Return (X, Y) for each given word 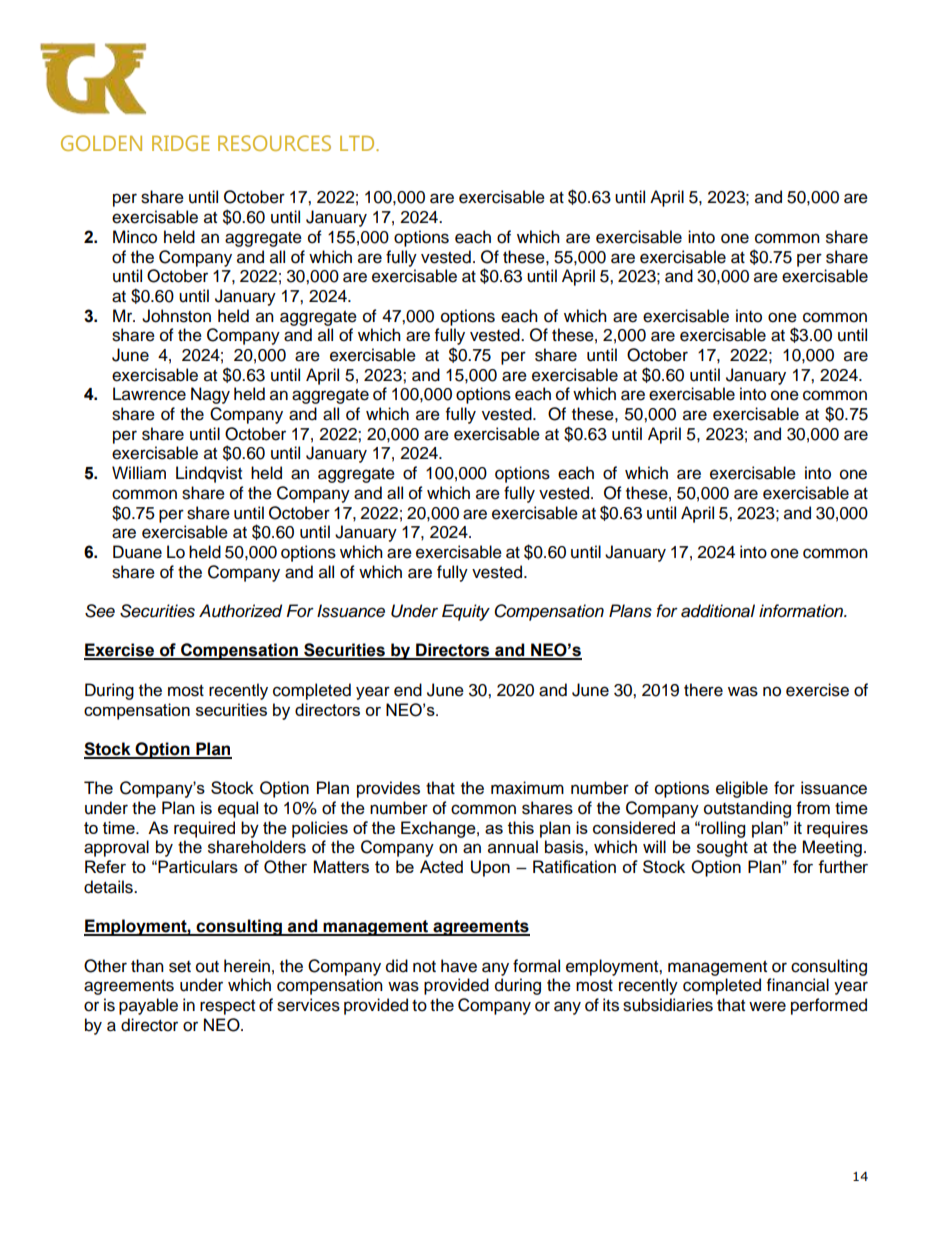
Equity (466, 612)
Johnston (176, 316)
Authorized (240, 611)
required (204, 829)
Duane (137, 552)
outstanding (747, 809)
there (703, 690)
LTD (358, 143)
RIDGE (181, 143)
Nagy (210, 395)
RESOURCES (274, 143)
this (521, 827)
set (180, 967)
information (802, 611)
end (408, 690)
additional (718, 611)
